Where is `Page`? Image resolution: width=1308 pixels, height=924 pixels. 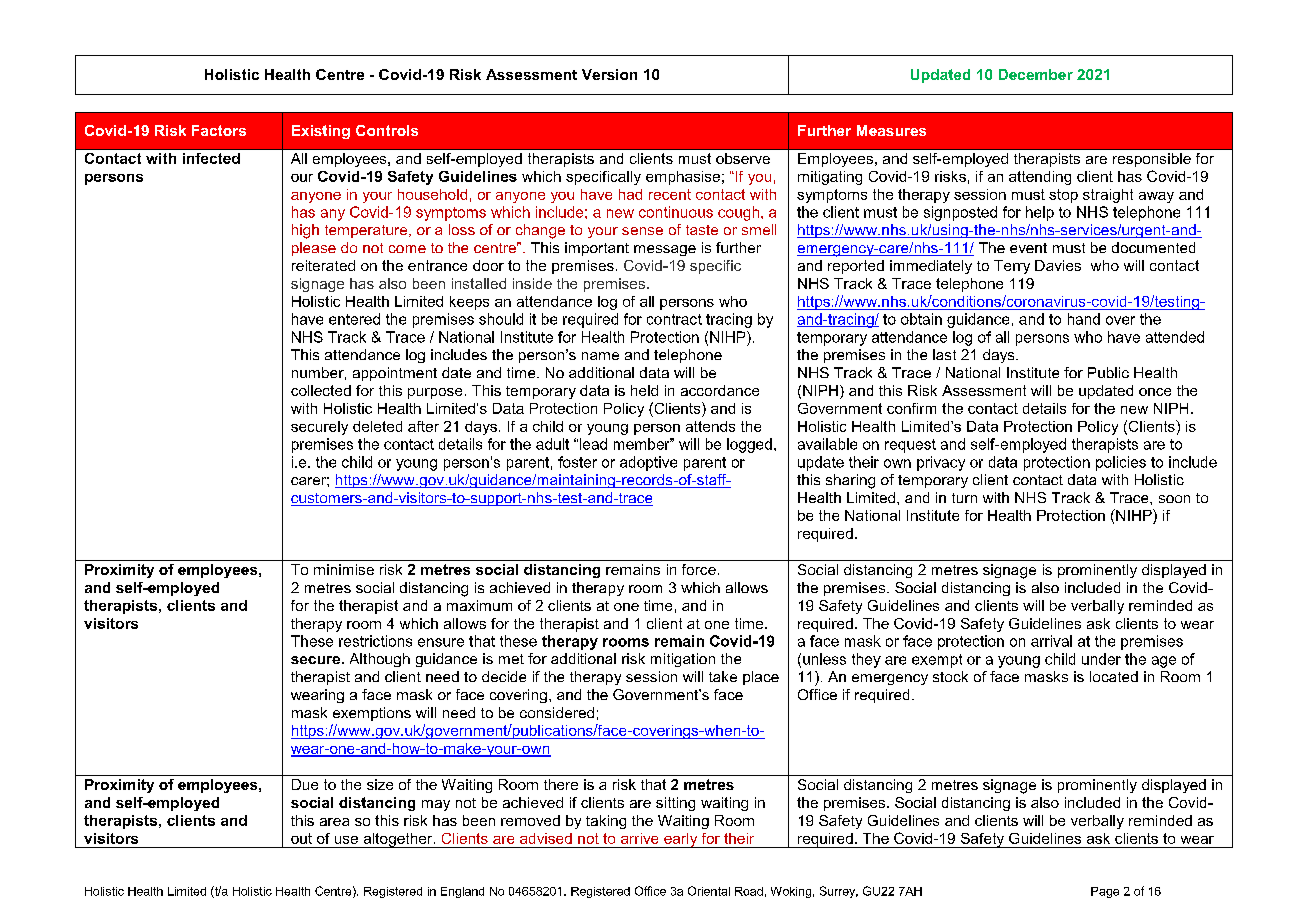
Page is located at coordinates (1105, 892).
